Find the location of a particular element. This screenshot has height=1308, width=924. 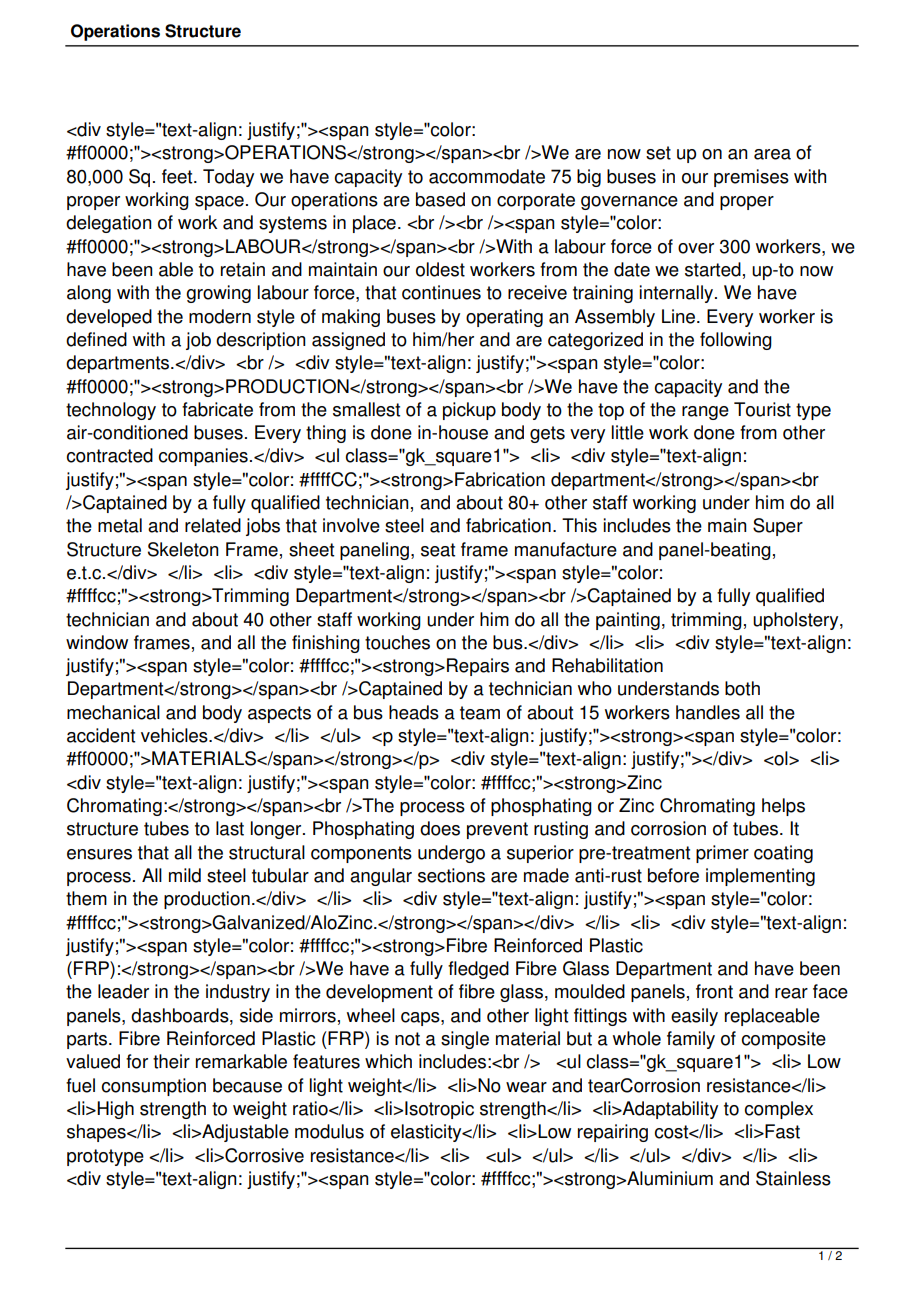

pickup is located at coordinates (469, 411).
